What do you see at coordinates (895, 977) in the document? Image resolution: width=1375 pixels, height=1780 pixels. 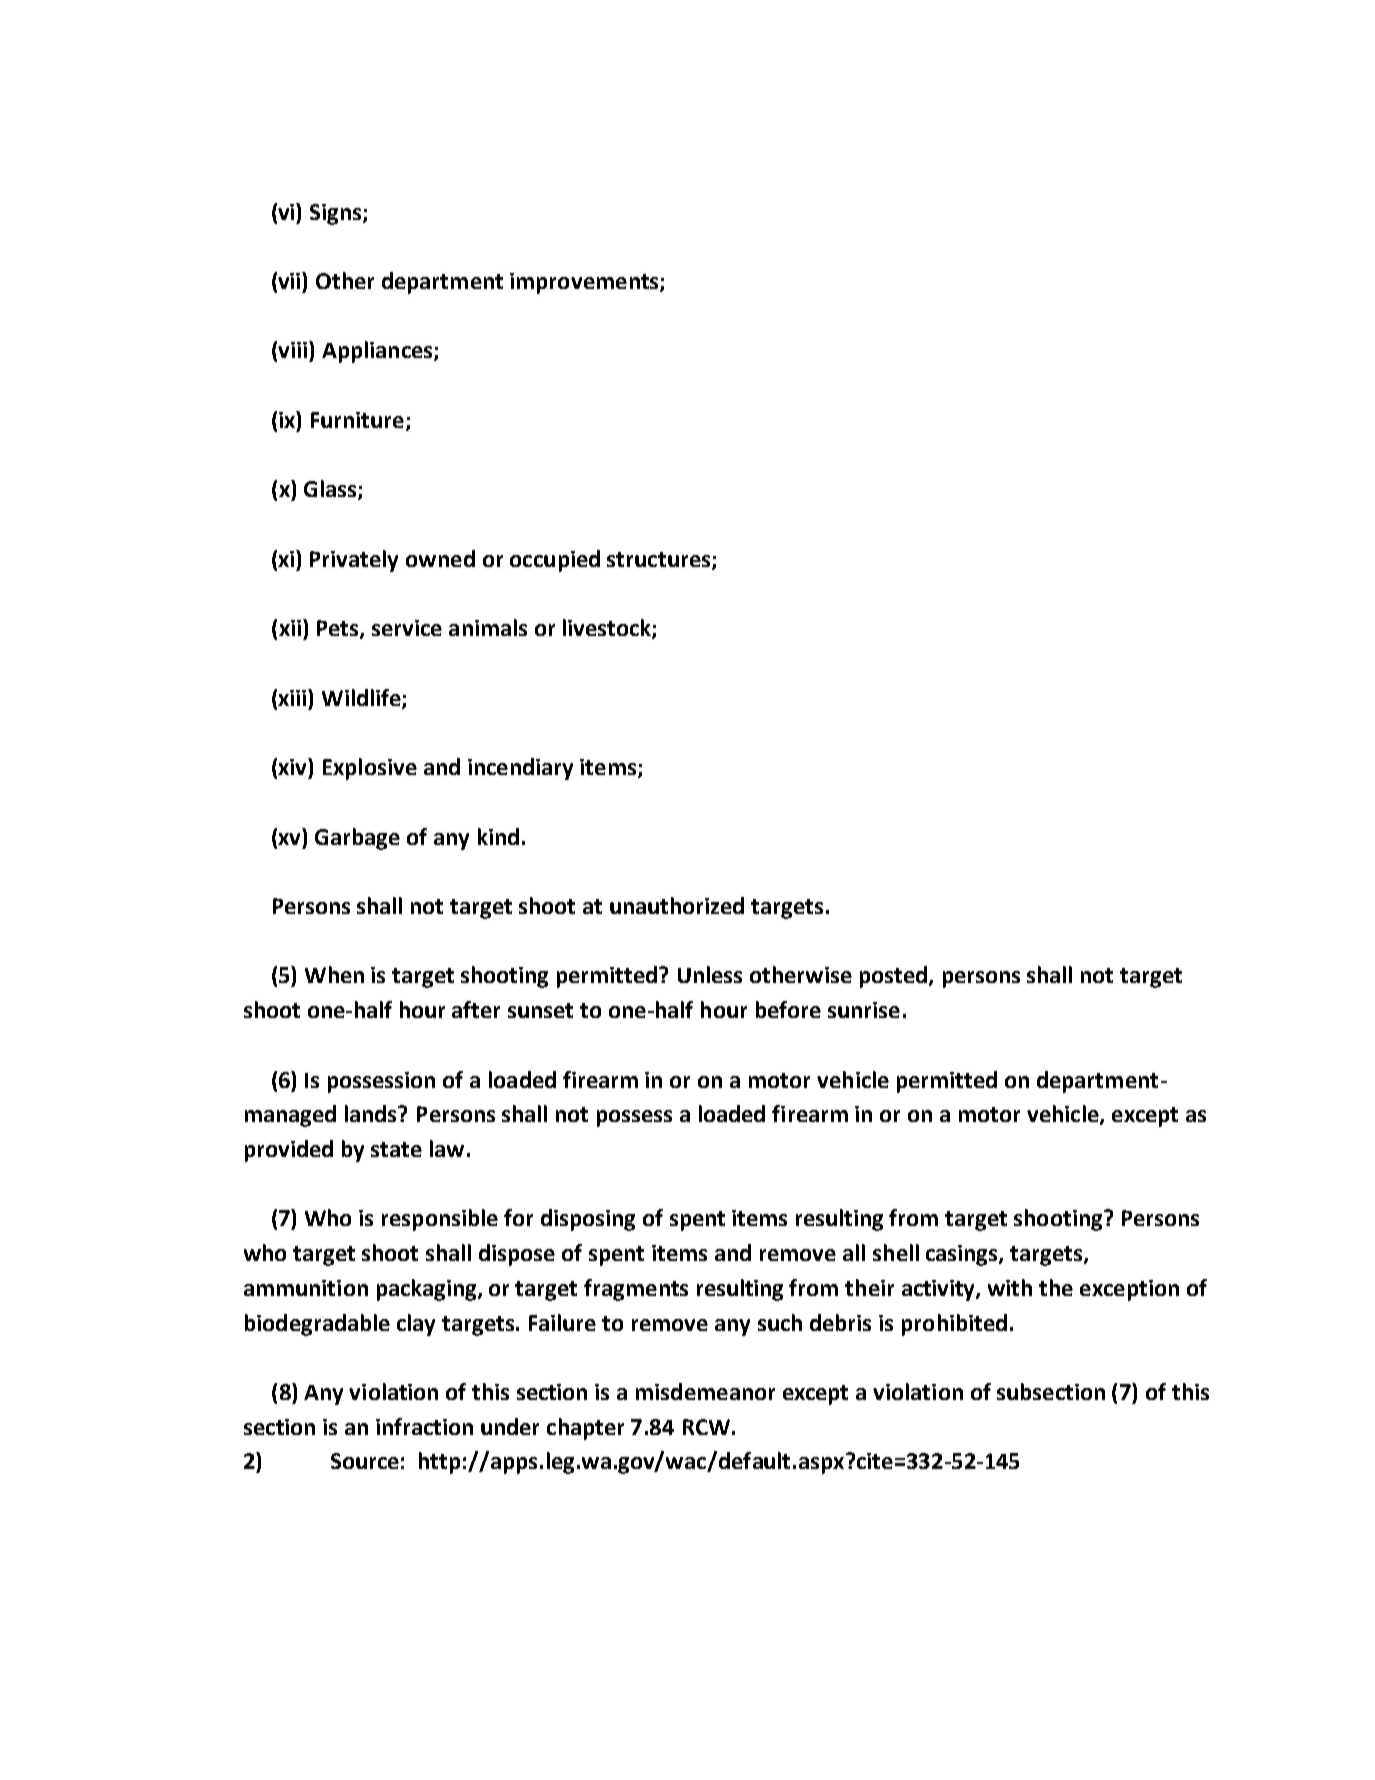 I see `posted` at bounding box center [895, 977].
